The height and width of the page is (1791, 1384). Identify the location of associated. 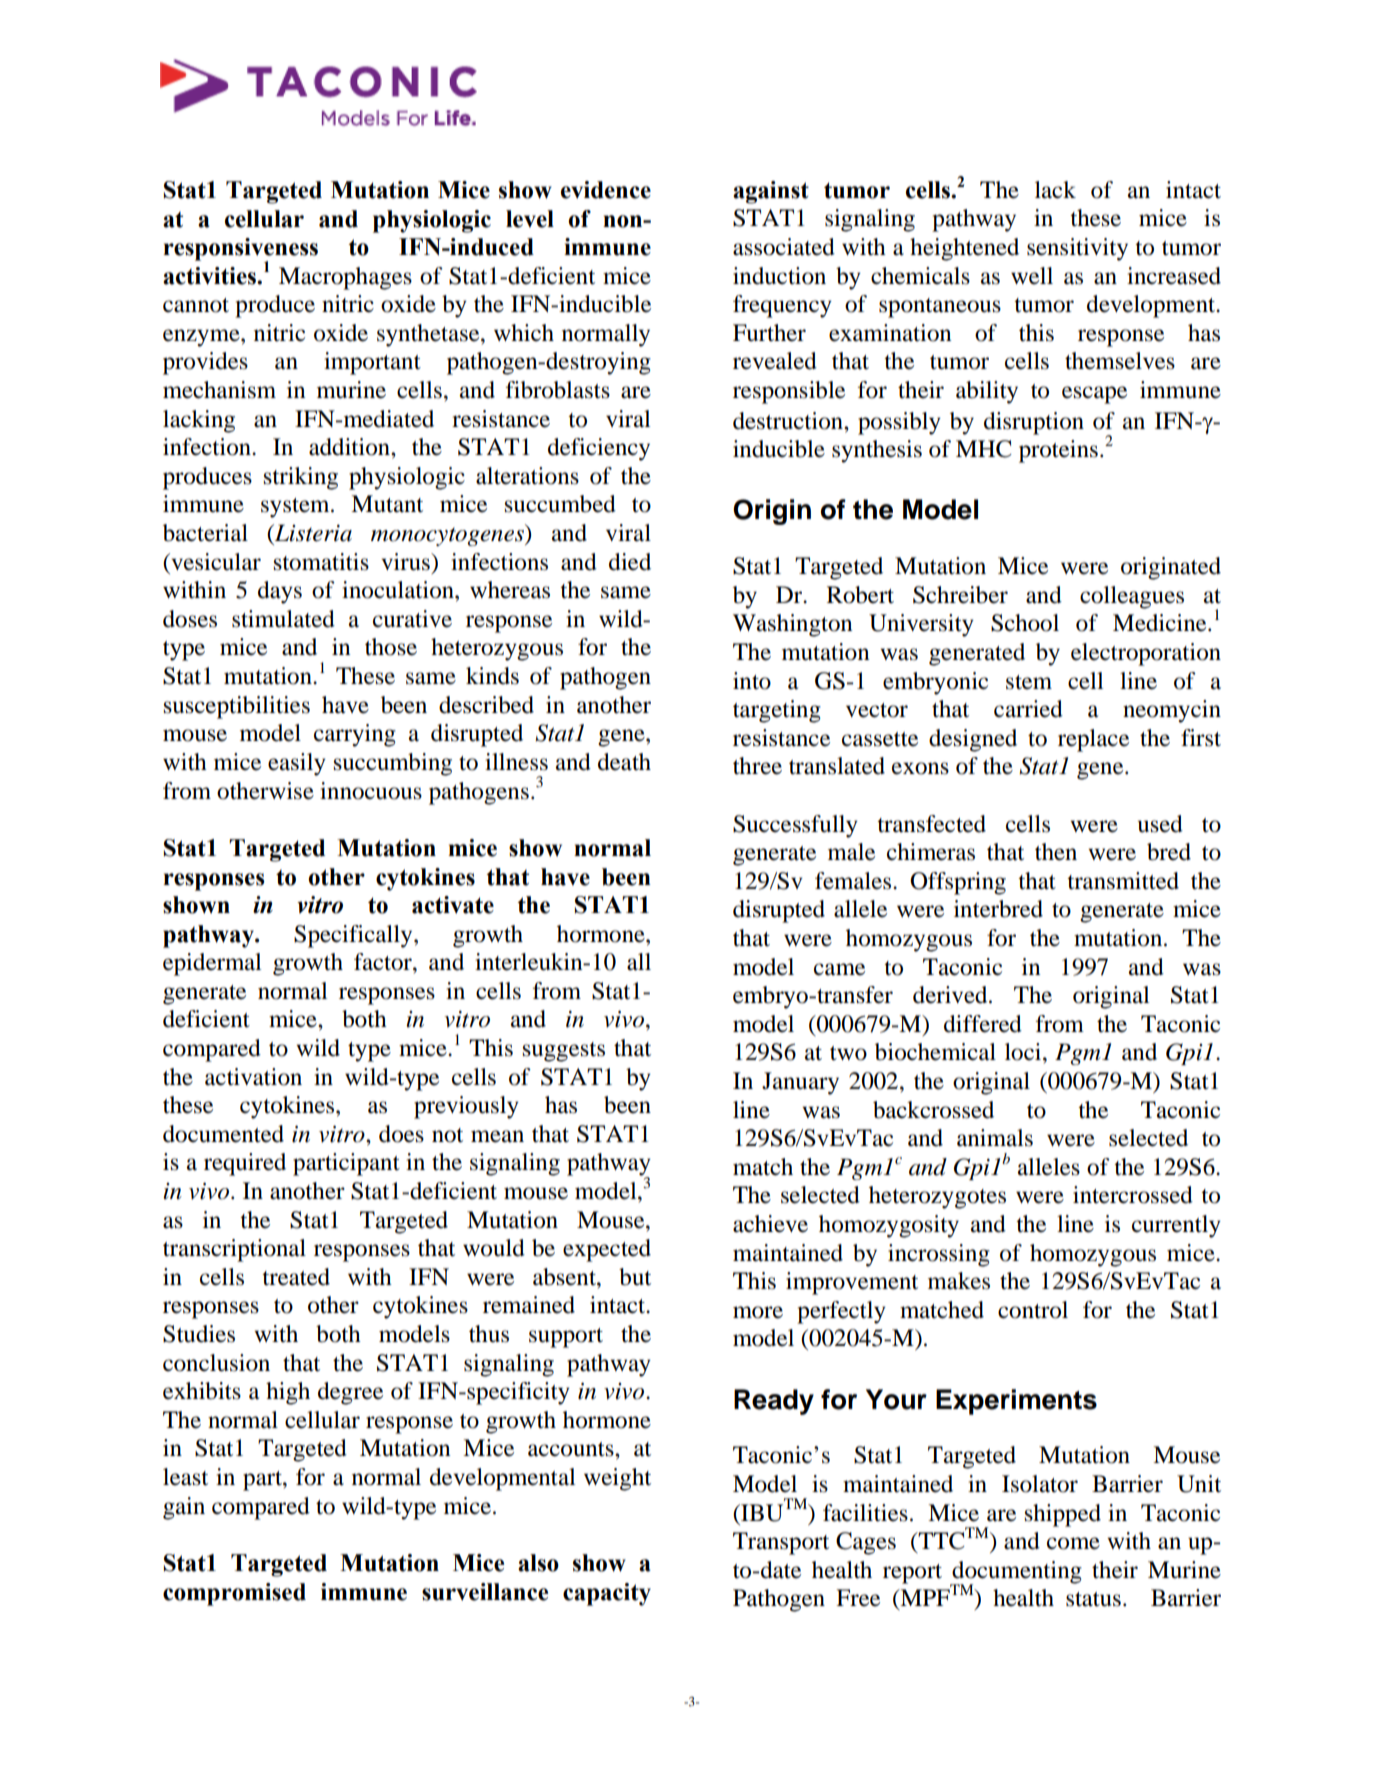
(784, 247).
